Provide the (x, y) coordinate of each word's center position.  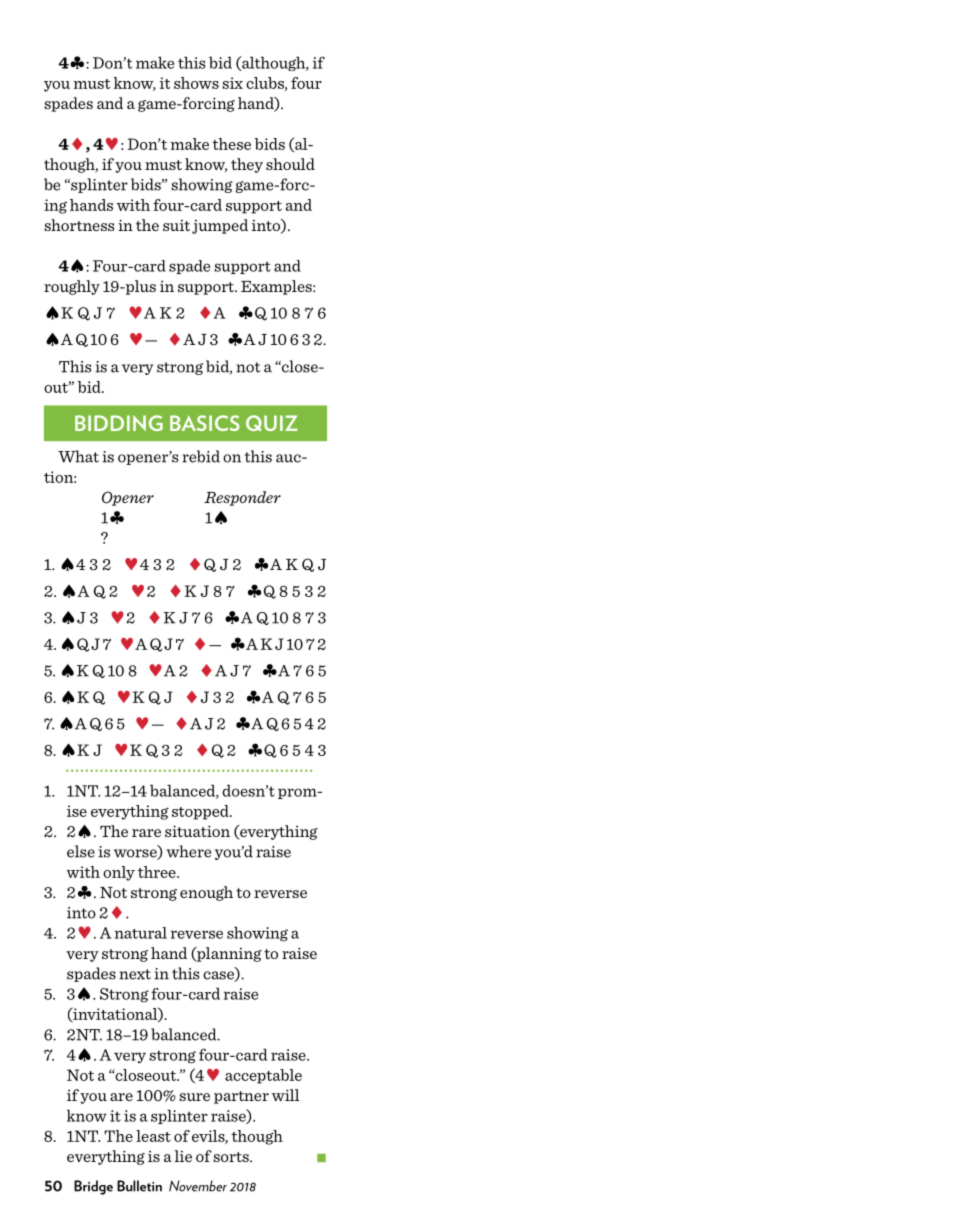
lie (183, 1156)
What (78, 456)
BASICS (205, 423)
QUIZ (272, 423)
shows (196, 83)
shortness (79, 225)
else (81, 851)
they (247, 165)
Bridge (93, 1187)
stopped (201, 812)
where (188, 851)
